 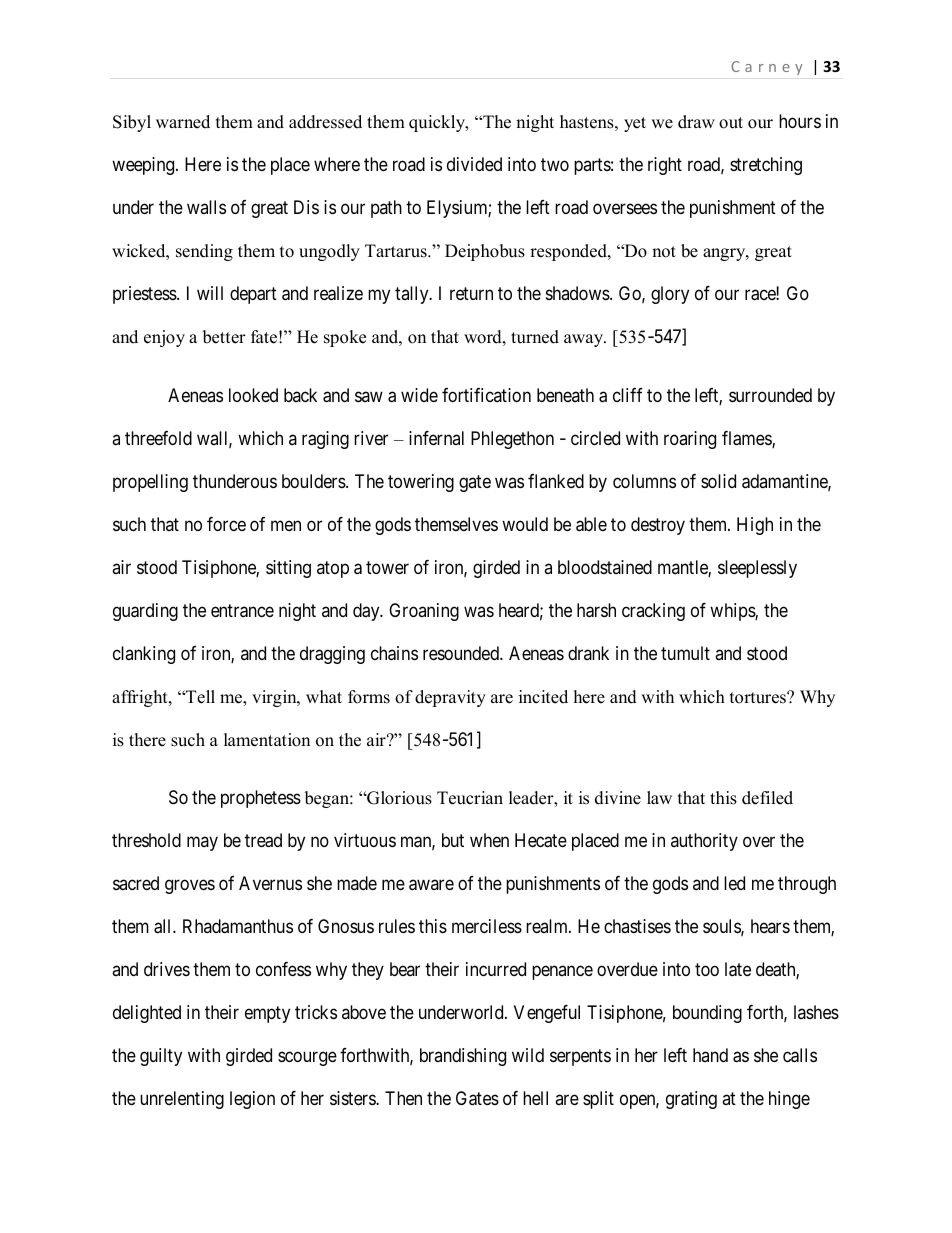 I want to click on brandishing, so click(x=463, y=1057).
